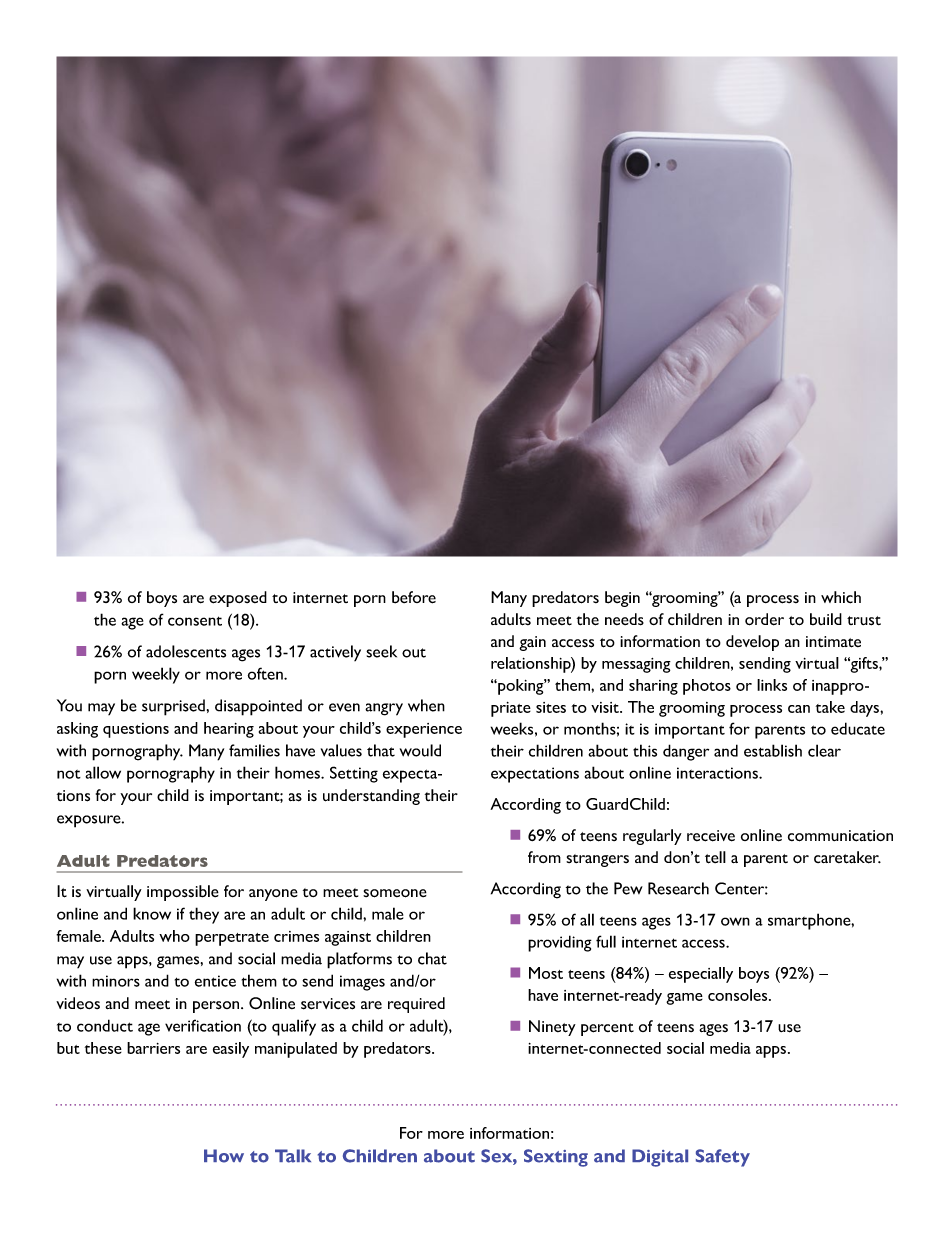  Describe the element at coordinates (224, 1156) in the document. I see `How` at that location.
